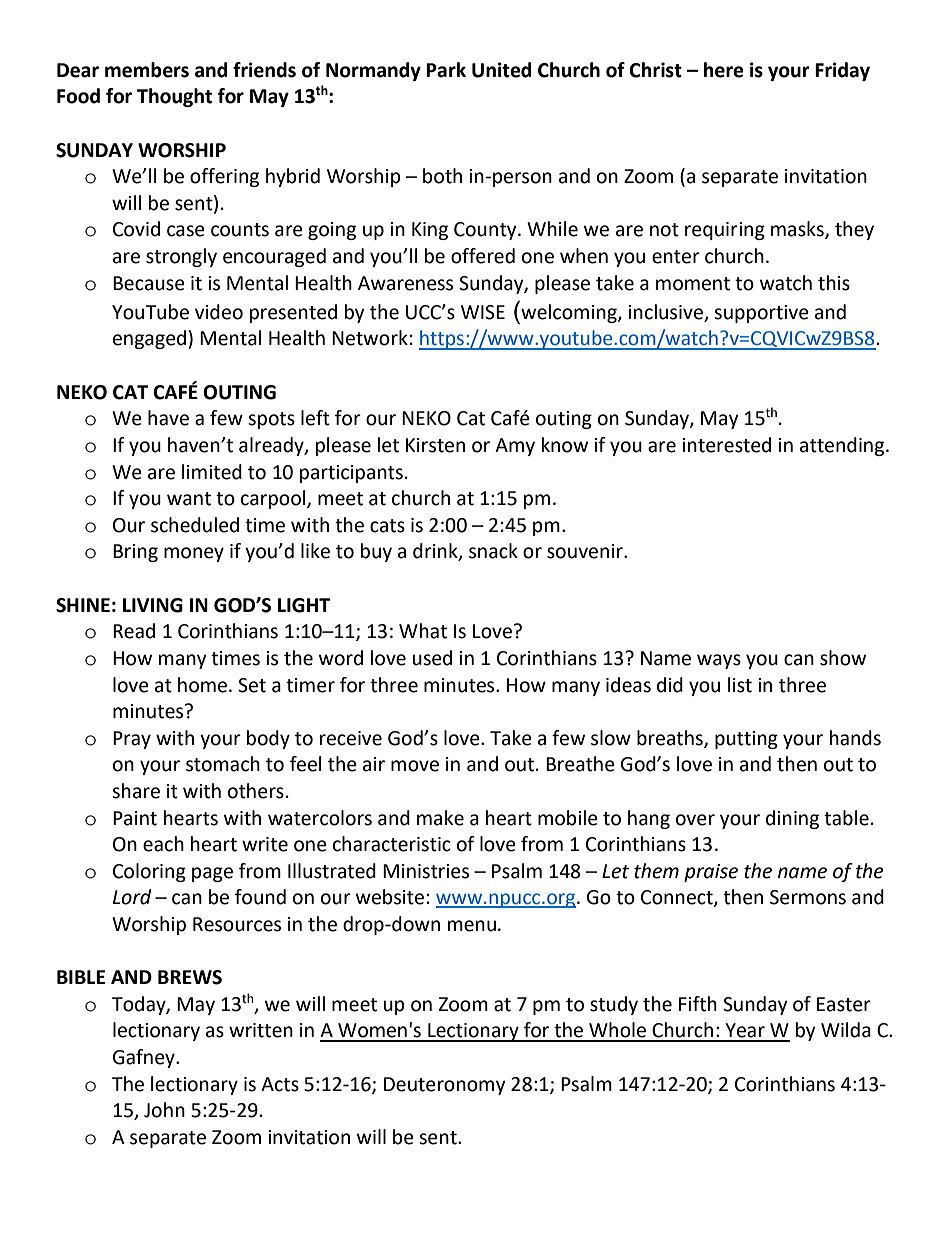  What do you see at coordinates (446, 70) in the document?
I see `Park` at bounding box center [446, 70].
